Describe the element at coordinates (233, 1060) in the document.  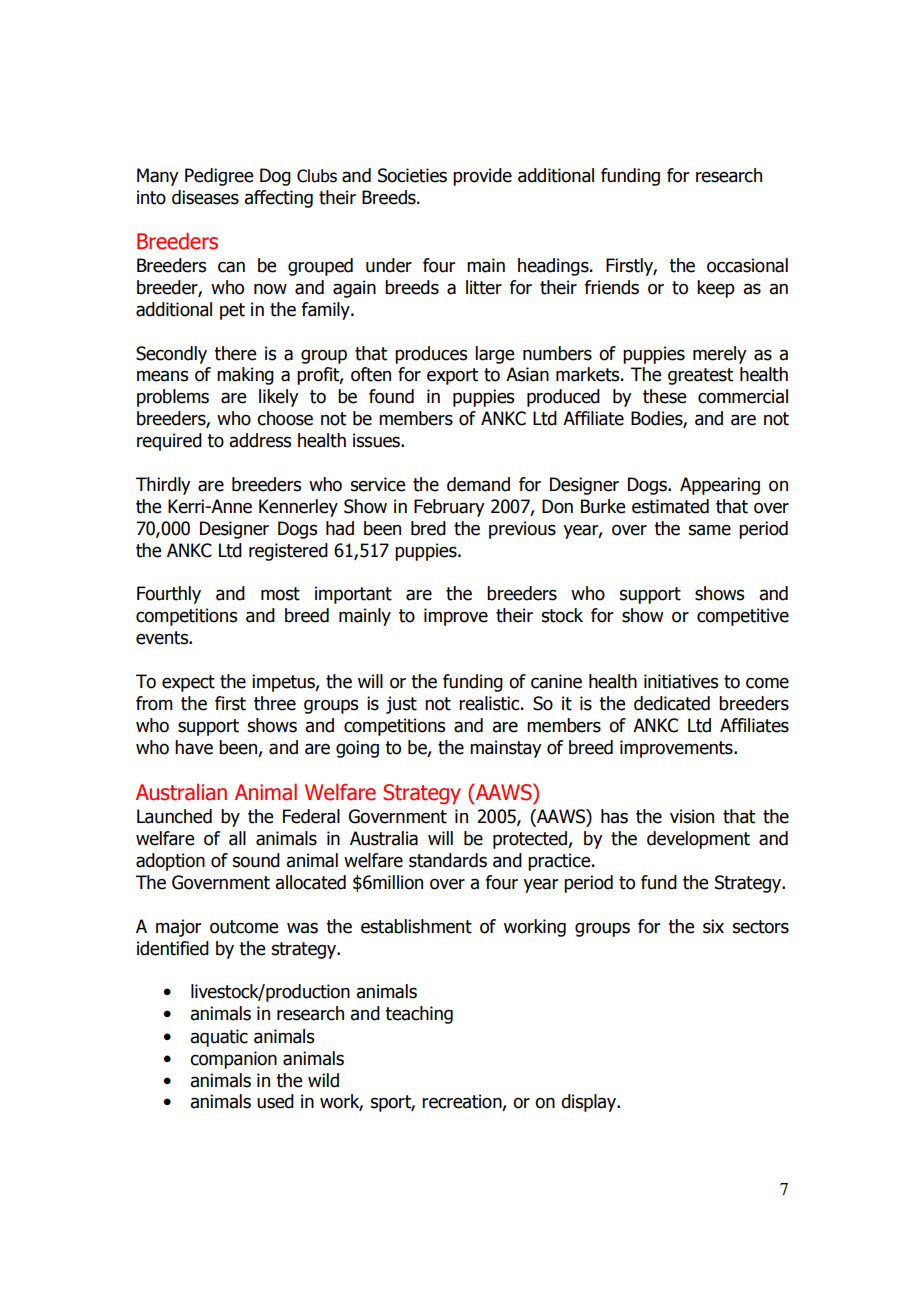
I see `companion` at that location.
